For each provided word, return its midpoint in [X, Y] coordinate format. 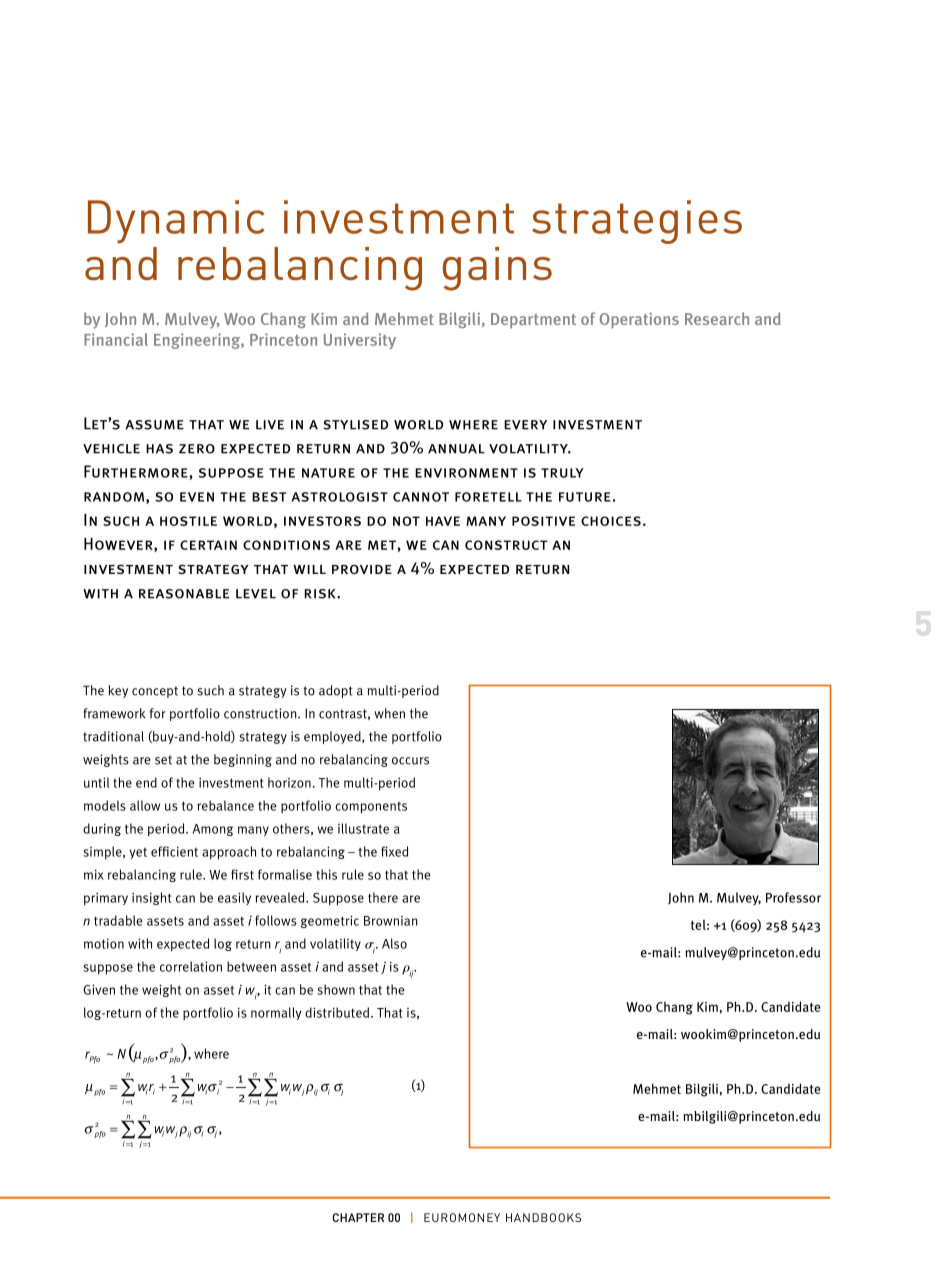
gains [497, 269]
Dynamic [176, 222]
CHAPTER [358, 1217]
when [389, 713]
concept [155, 692]
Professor [793, 897]
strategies [637, 222]
